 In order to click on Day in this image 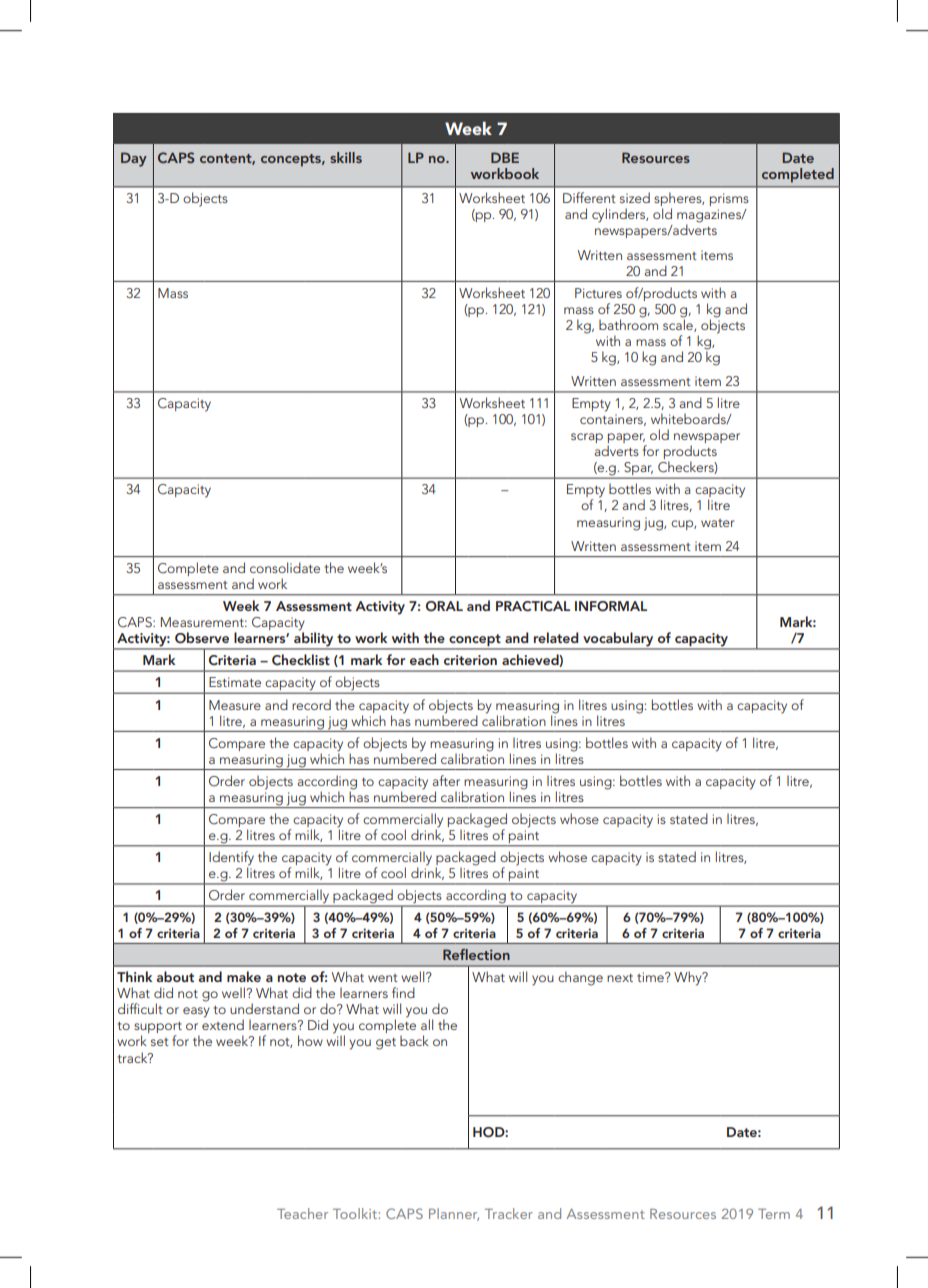, I will do `click(134, 159)`.
